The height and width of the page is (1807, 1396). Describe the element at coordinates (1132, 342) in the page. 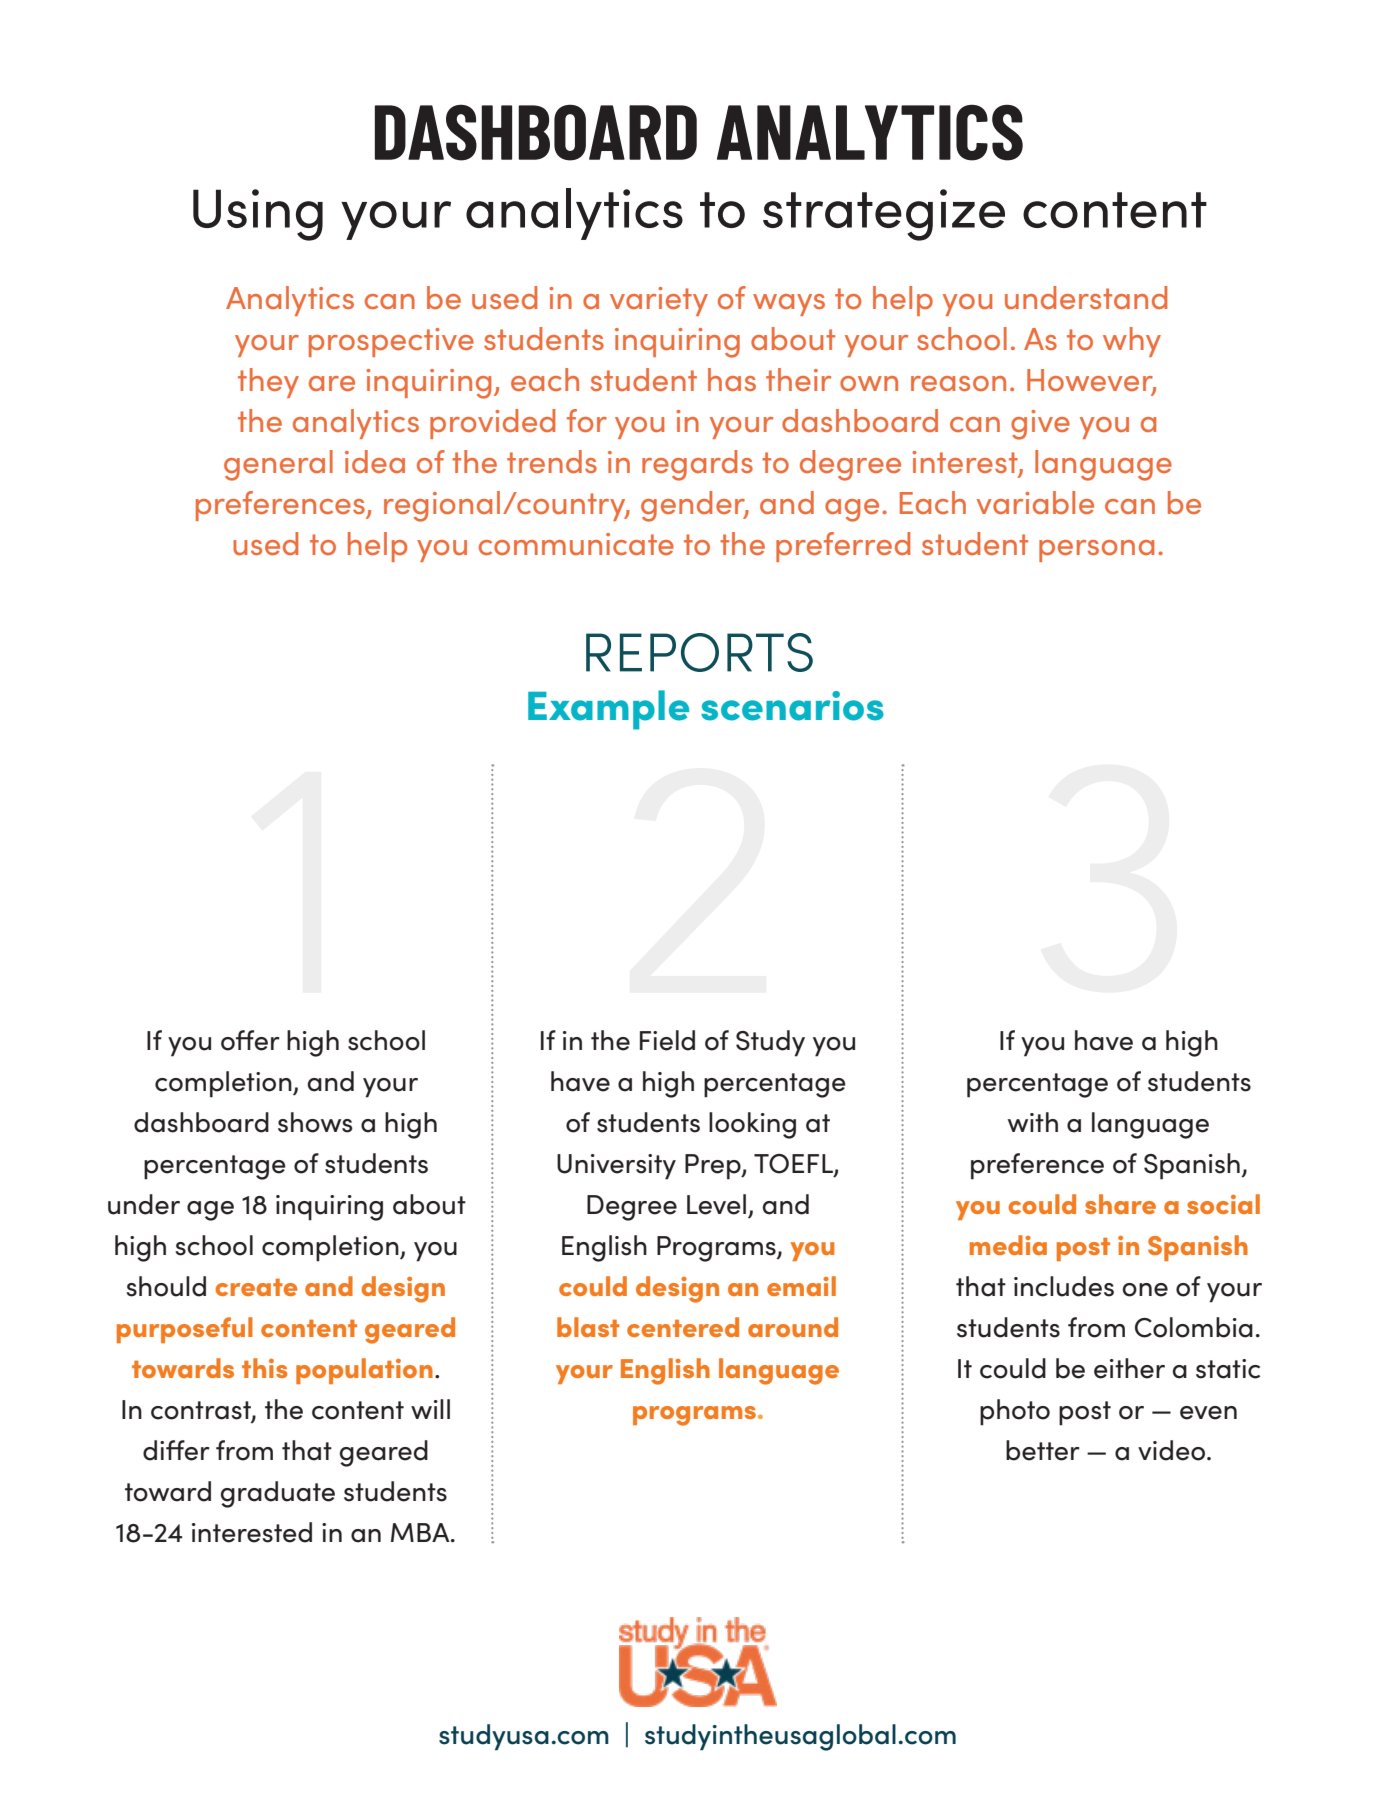

I see `why` at that location.
